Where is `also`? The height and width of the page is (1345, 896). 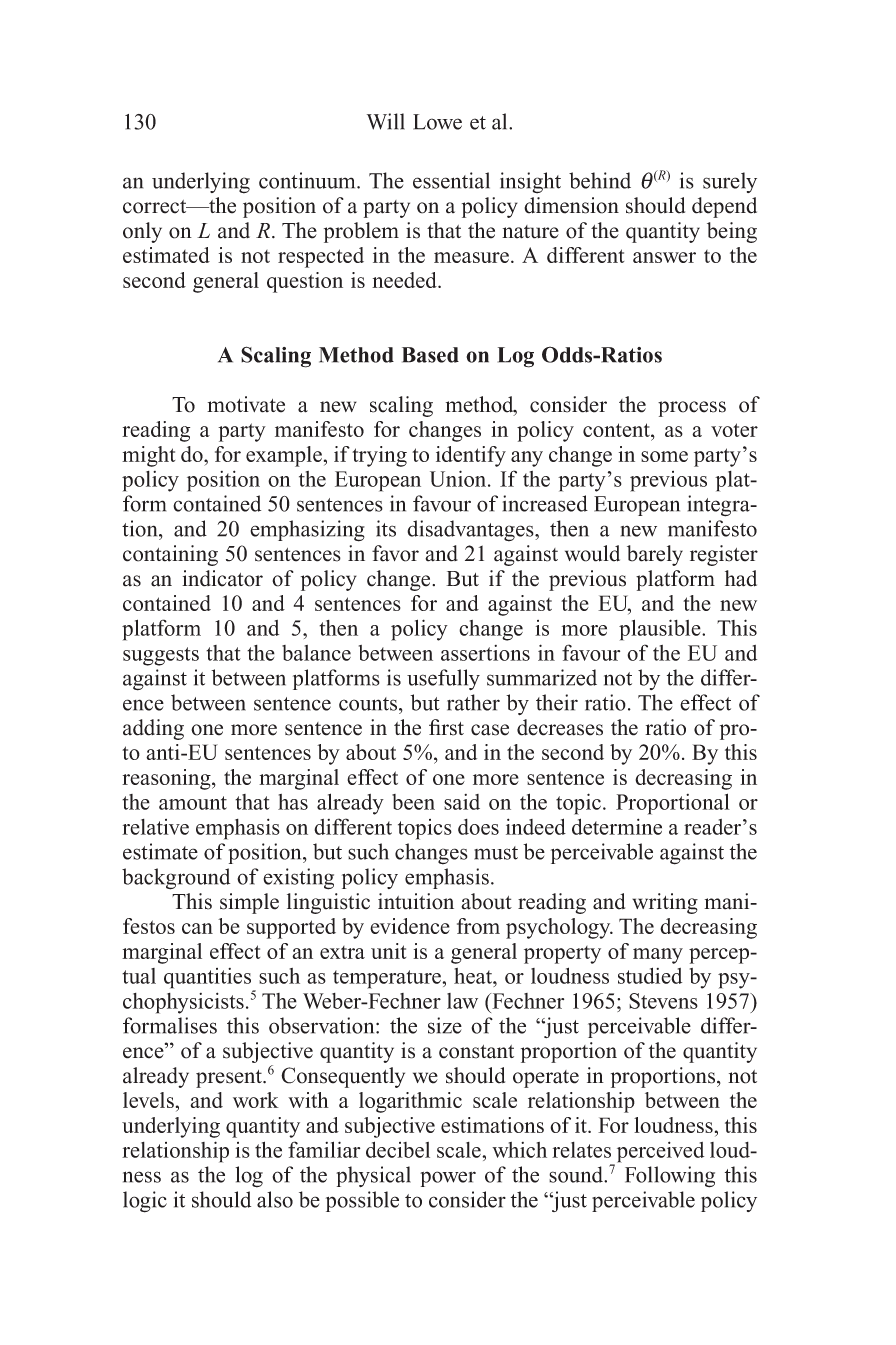 also is located at coordinates (275, 1199).
